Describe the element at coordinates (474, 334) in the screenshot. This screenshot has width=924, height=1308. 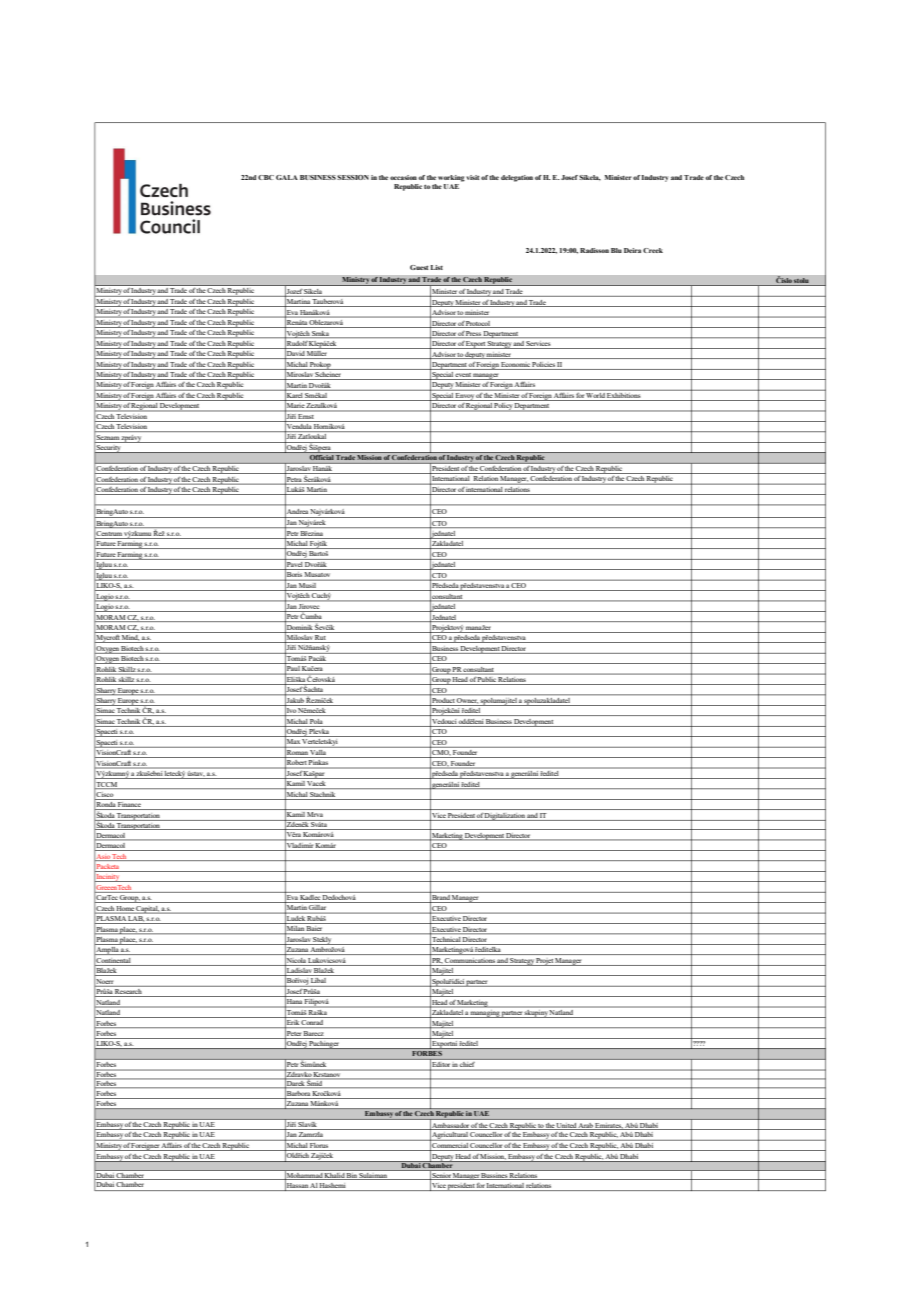
I see `Press` at that location.
